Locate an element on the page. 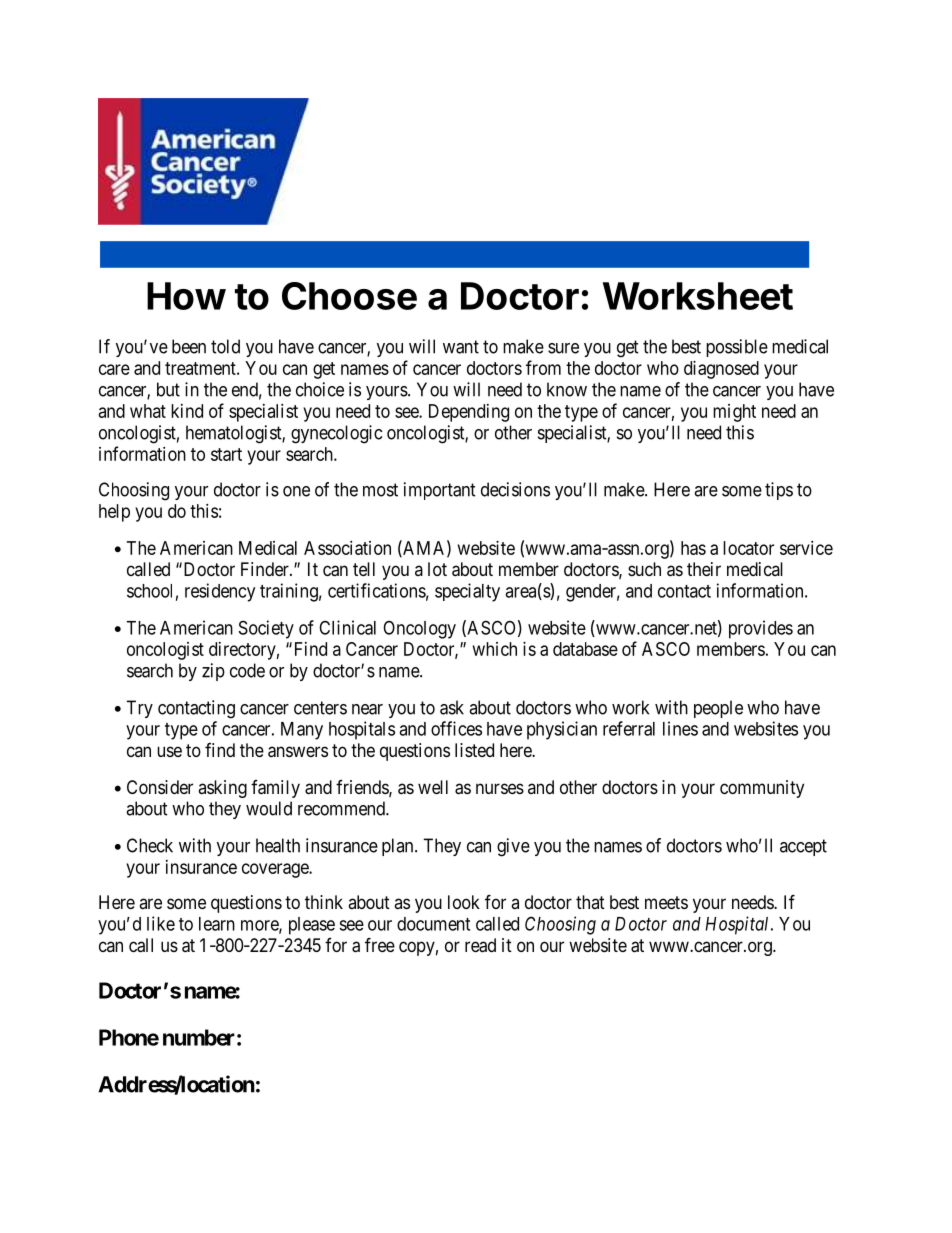  learn is located at coordinates (217, 924).
